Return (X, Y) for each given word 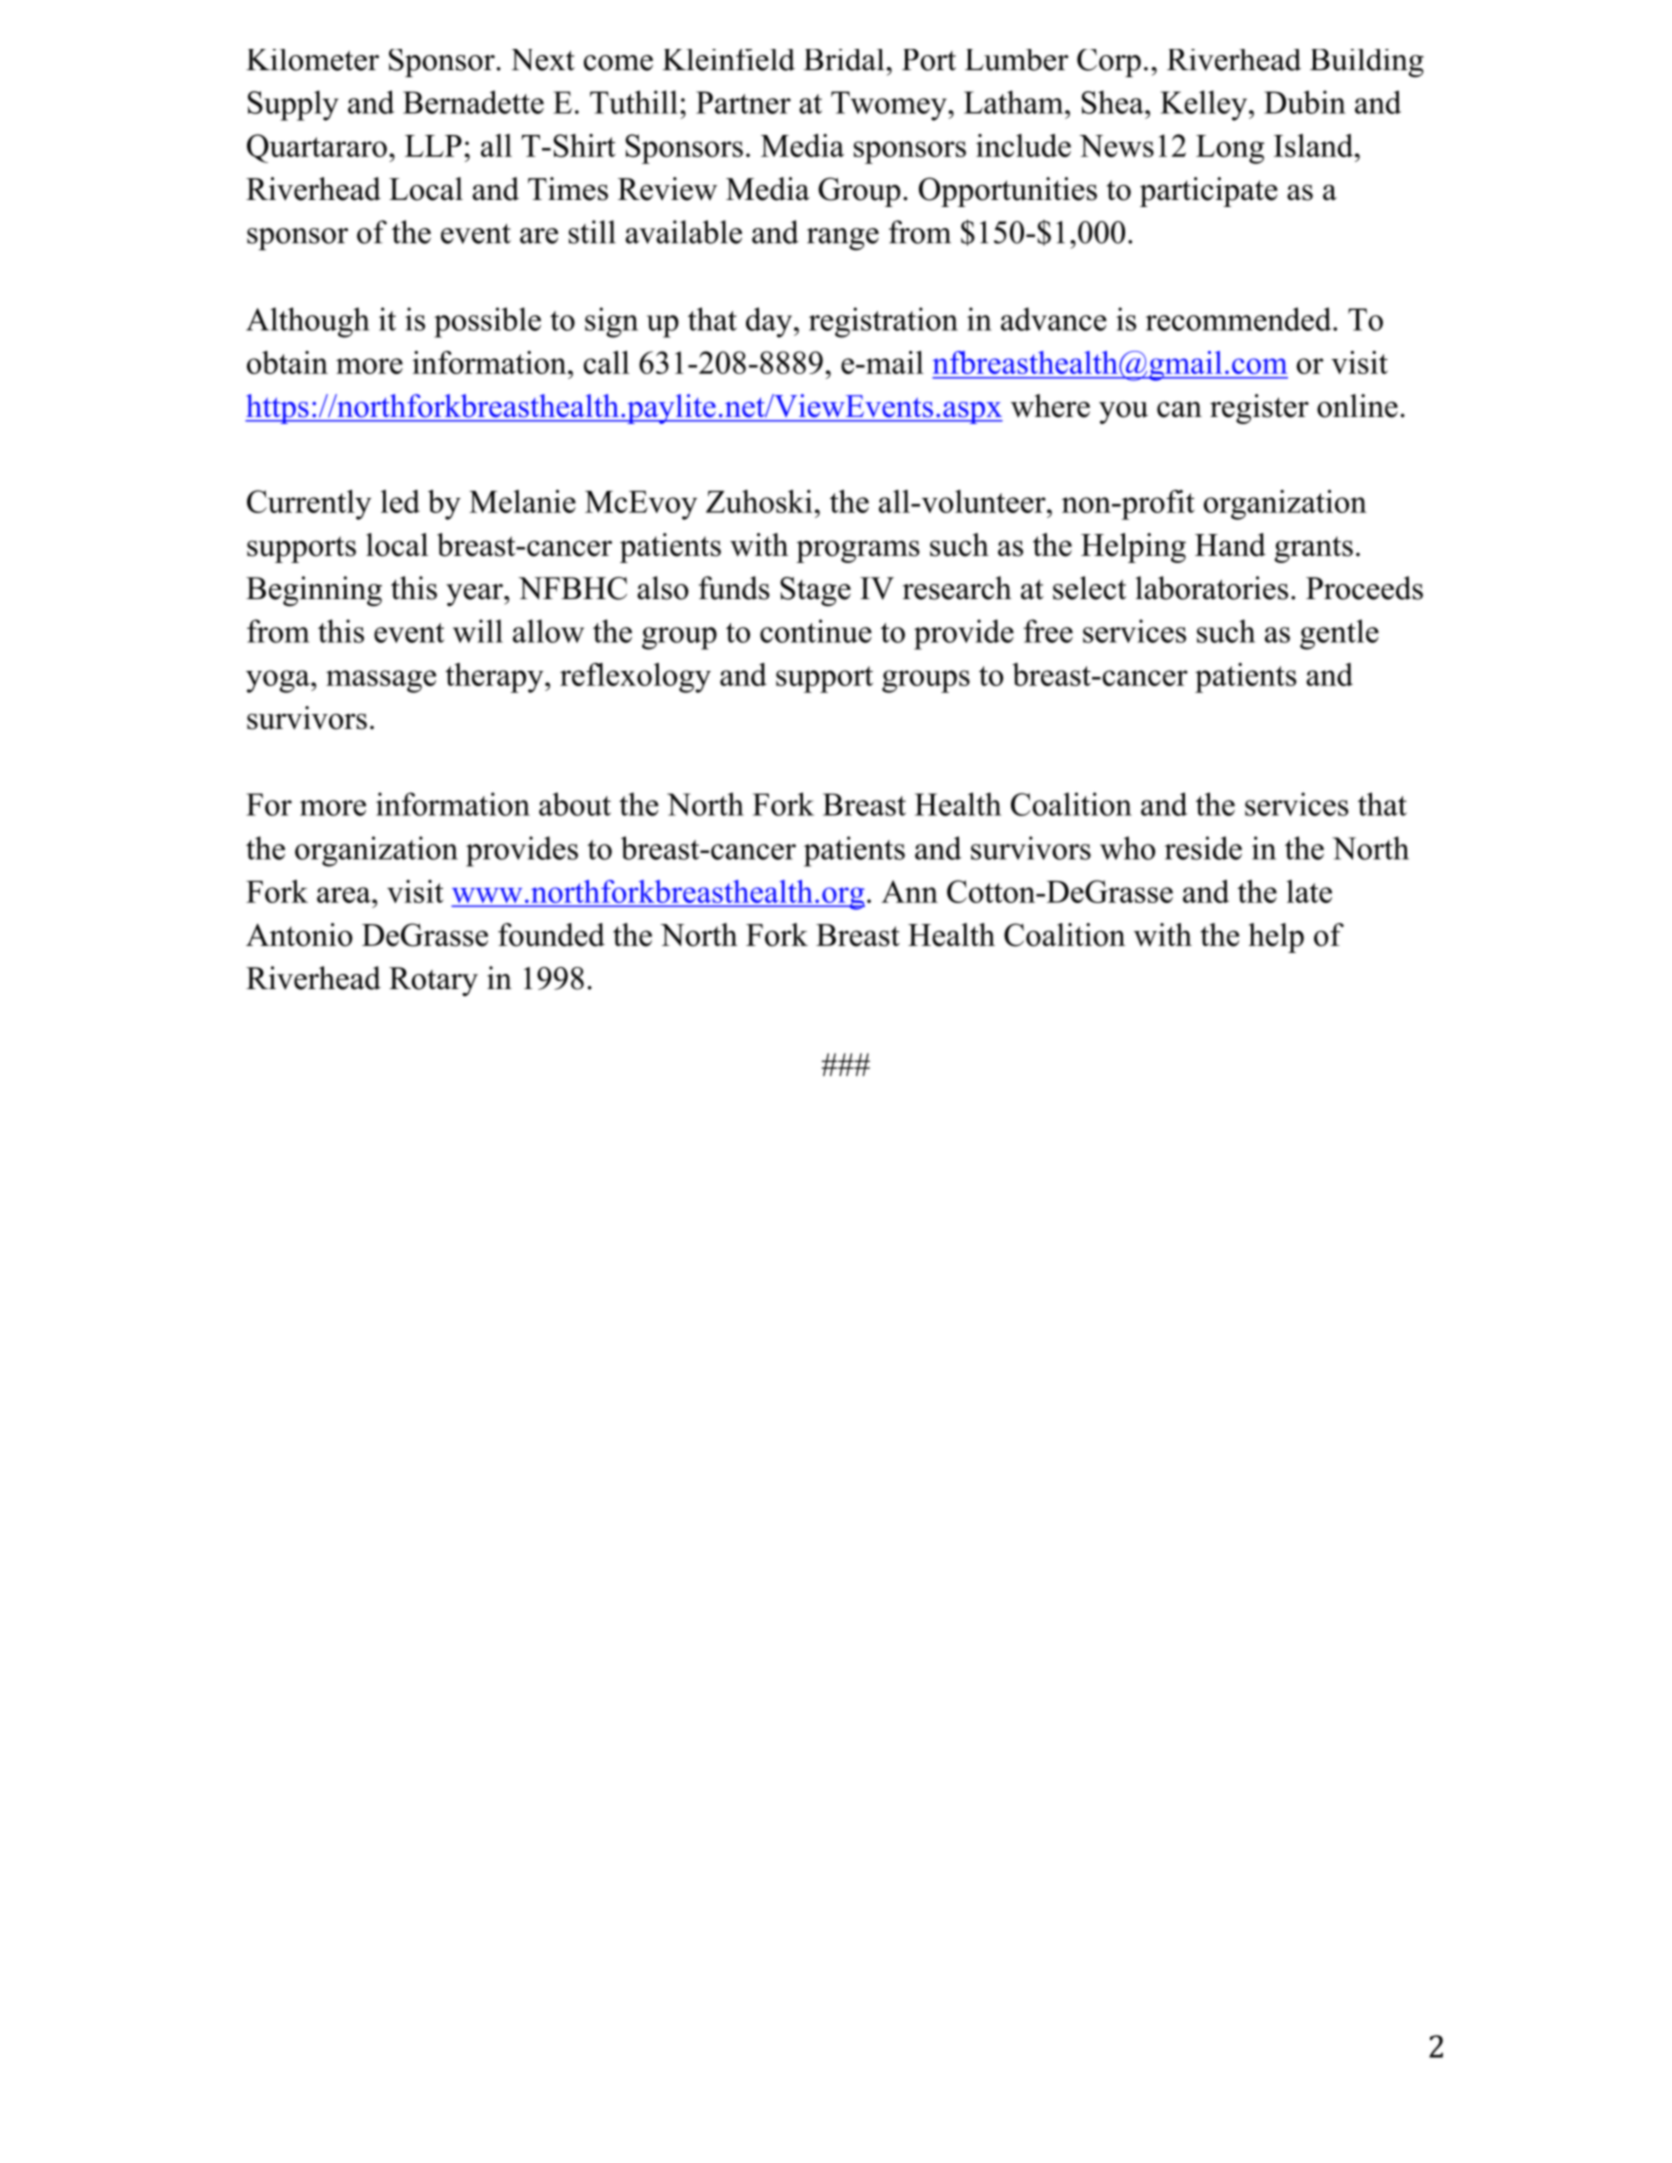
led (400, 501)
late (1309, 891)
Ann (909, 891)
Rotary (433, 981)
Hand (1230, 545)
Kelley (1205, 105)
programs (858, 551)
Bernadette (473, 102)
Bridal (844, 60)
